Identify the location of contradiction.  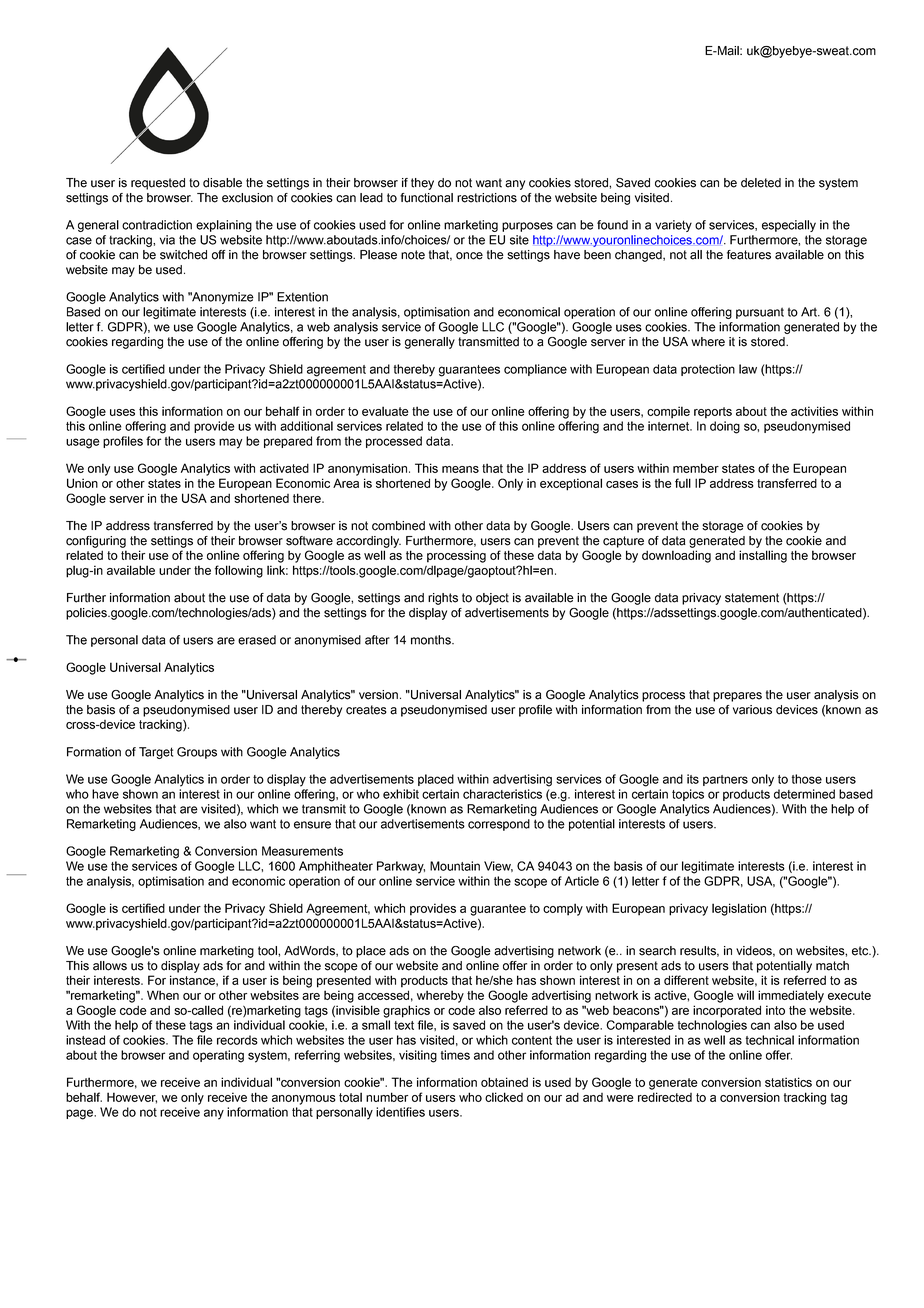
(157, 225).
